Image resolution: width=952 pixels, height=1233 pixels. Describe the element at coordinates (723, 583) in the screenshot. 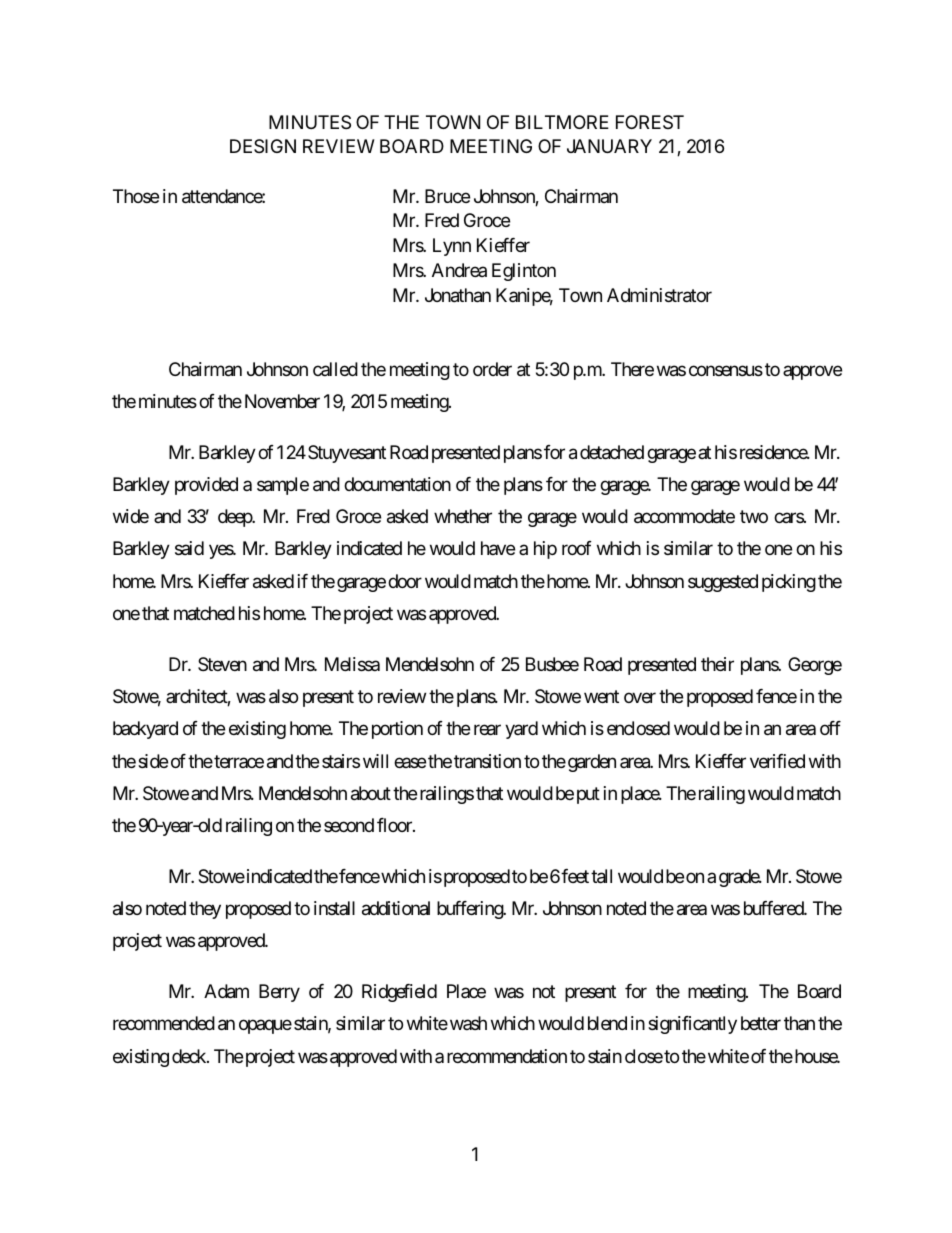

I see `suggested` at that location.
